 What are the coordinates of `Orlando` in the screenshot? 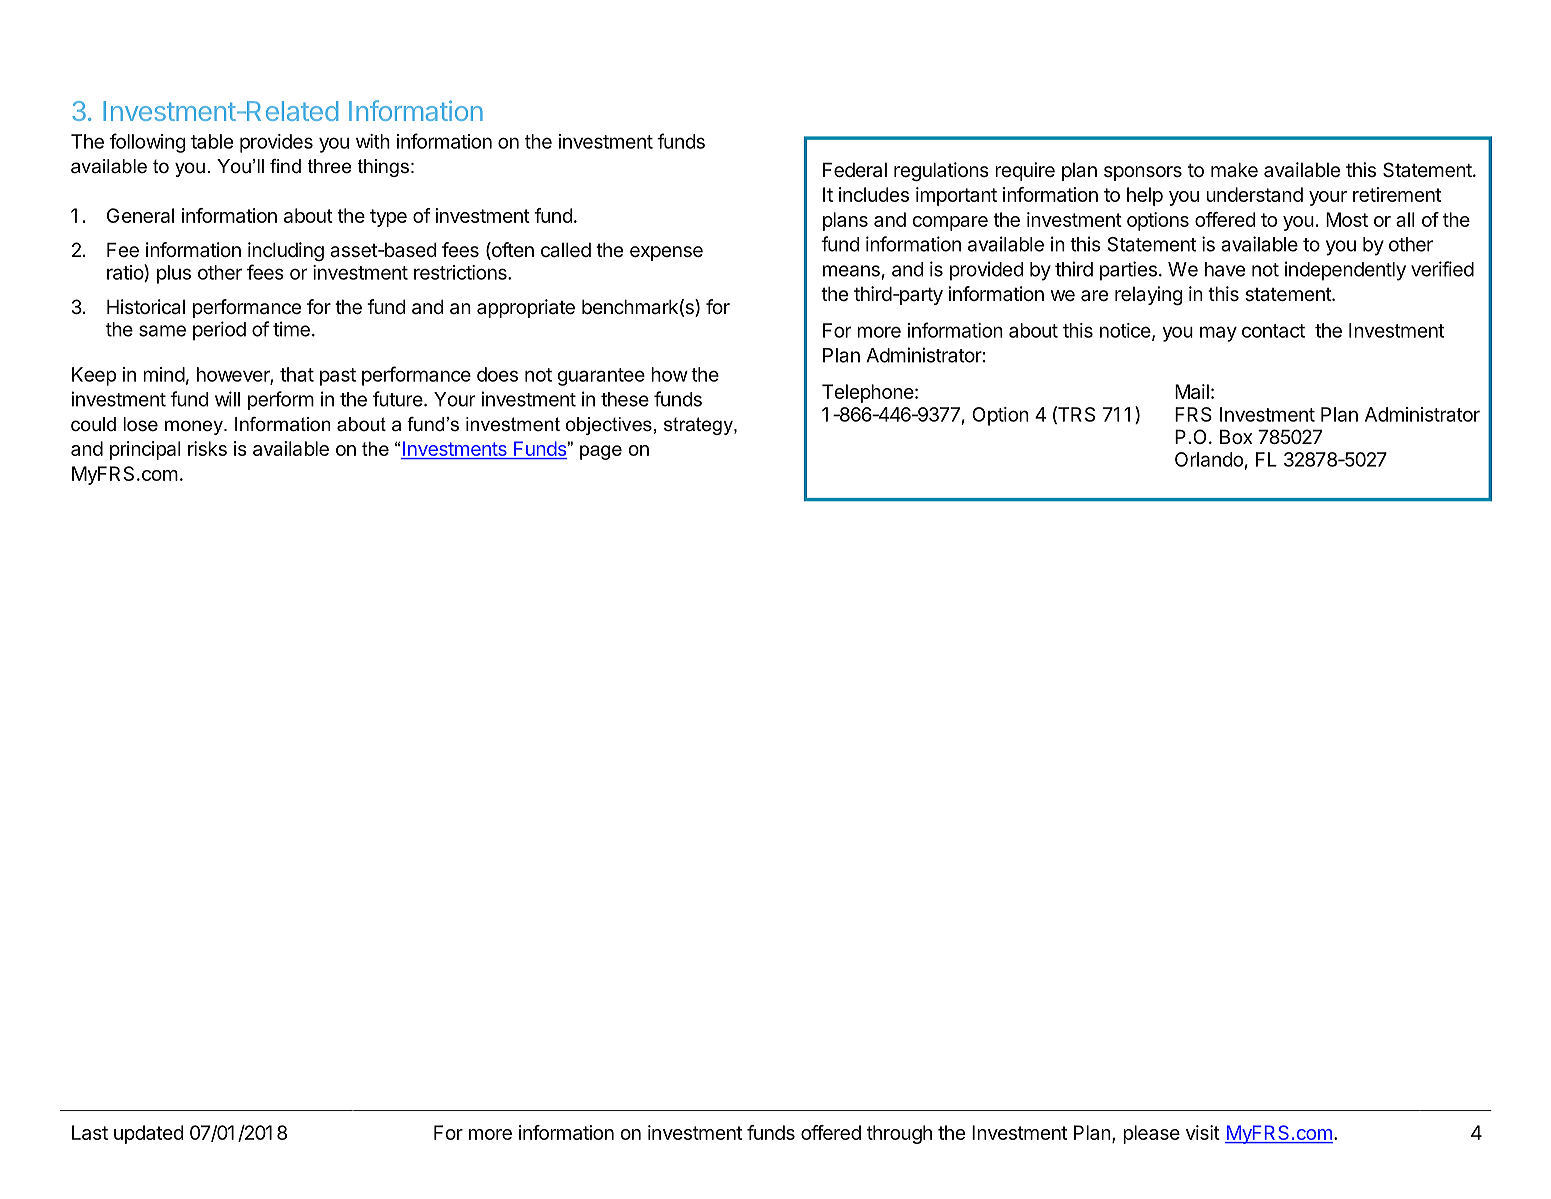 It's located at (1209, 459).
